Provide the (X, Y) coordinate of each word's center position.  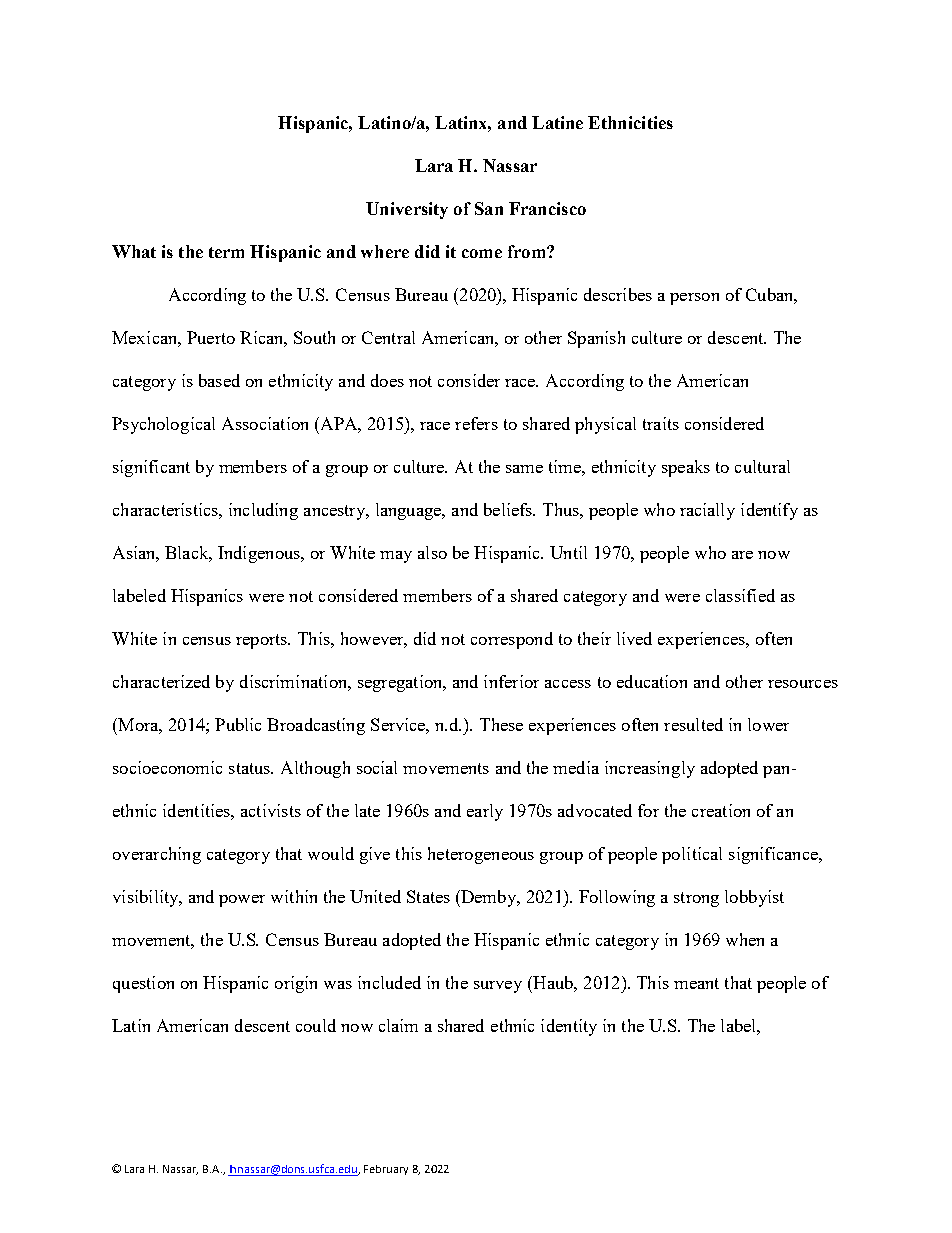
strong (696, 899)
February (386, 1170)
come (482, 253)
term (226, 252)
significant (151, 468)
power (242, 901)
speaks (686, 468)
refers (476, 423)
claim (398, 1025)
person (694, 299)
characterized (161, 681)
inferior (511, 681)
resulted (693, 724)
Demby (489, 898)
